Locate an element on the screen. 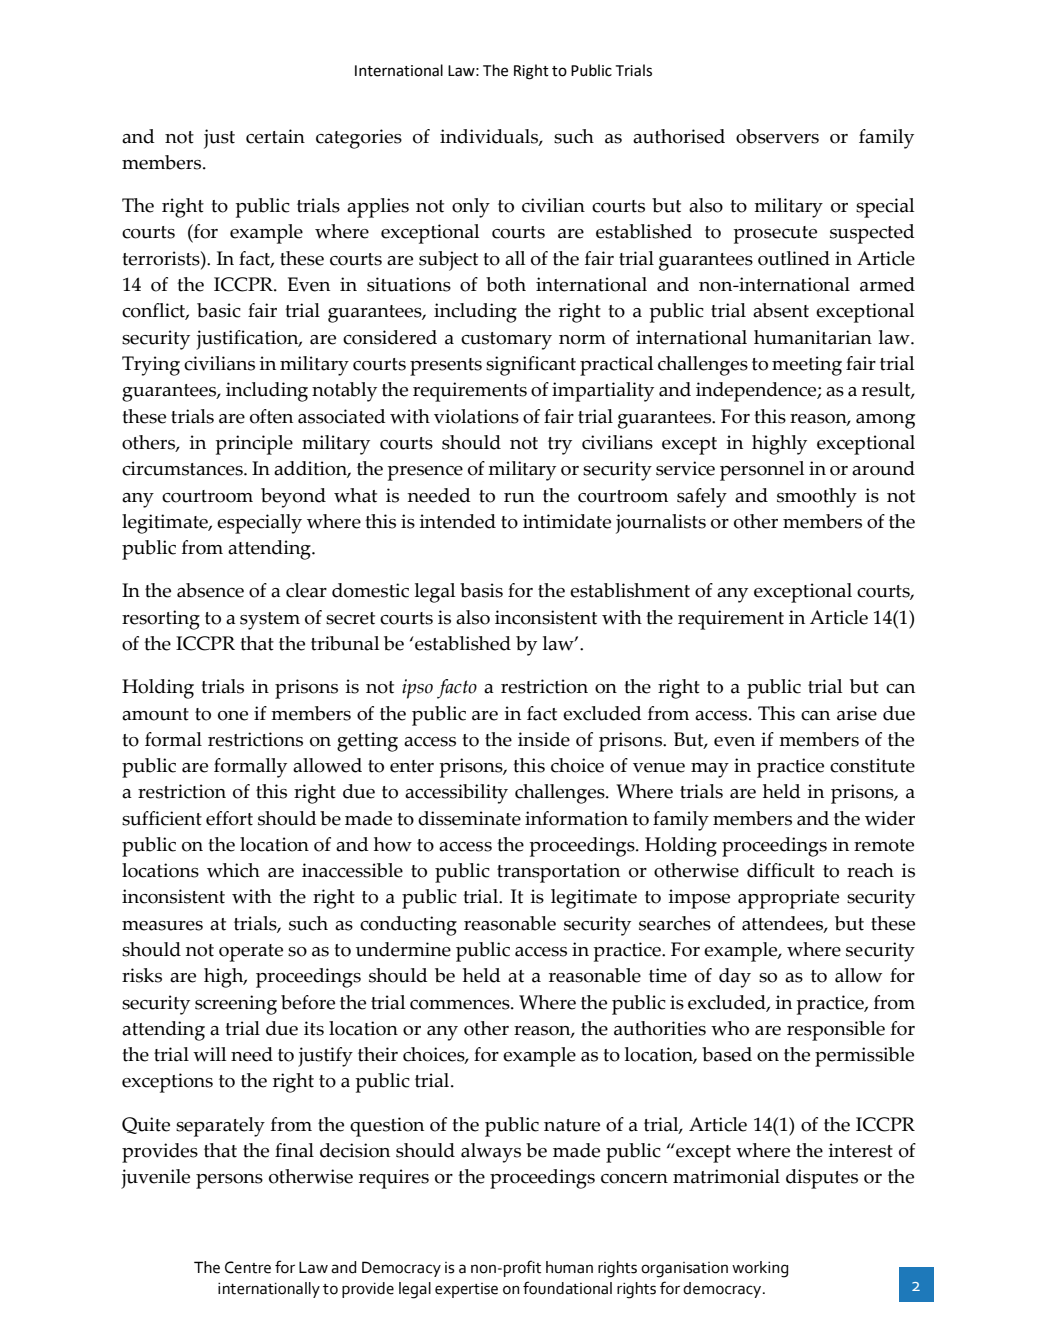 The width and height of the screenshot is (1037, 1342). certain is located at coordinates (275, 136).
